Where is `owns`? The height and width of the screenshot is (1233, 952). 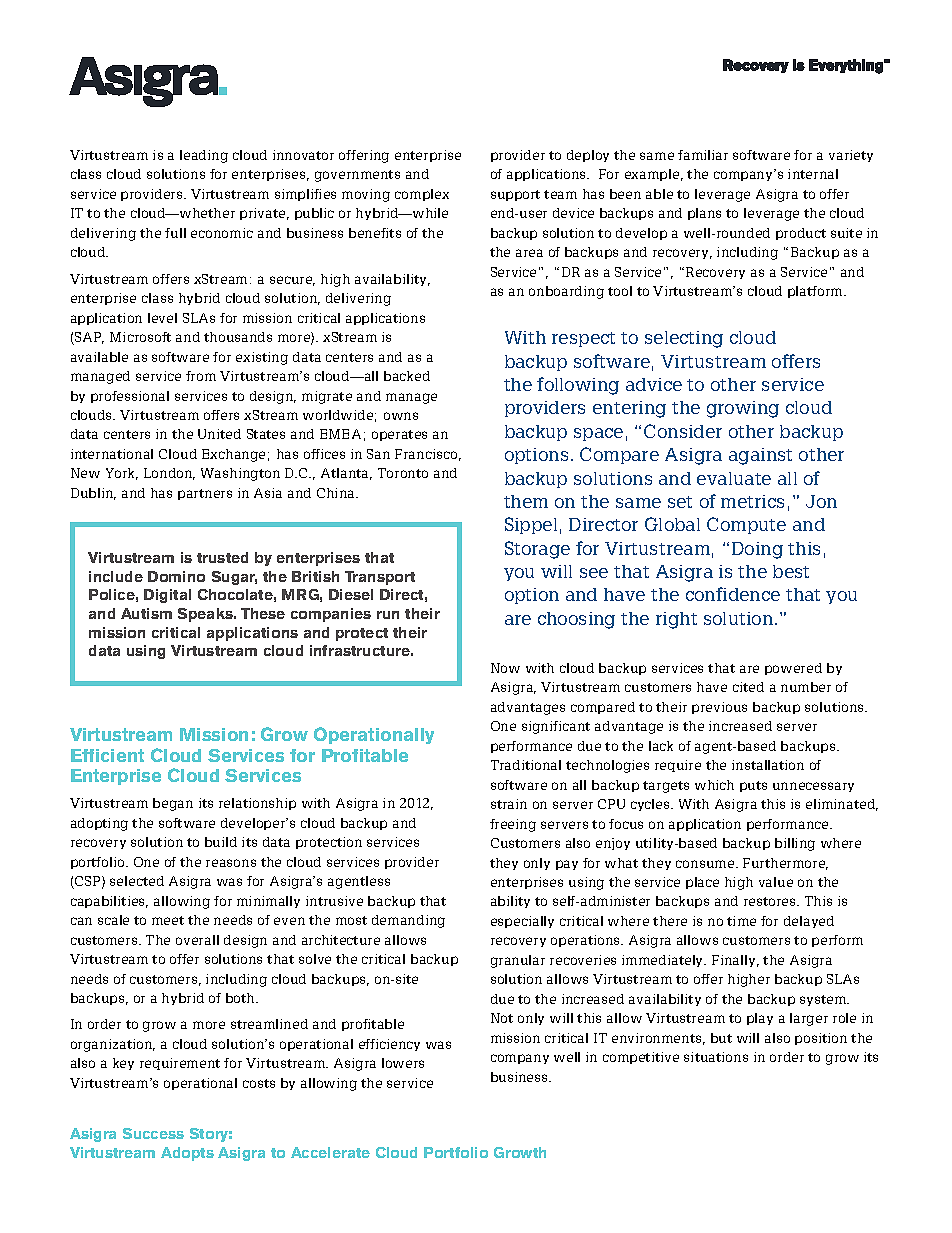 owns is located at coordinates (401, 416).
